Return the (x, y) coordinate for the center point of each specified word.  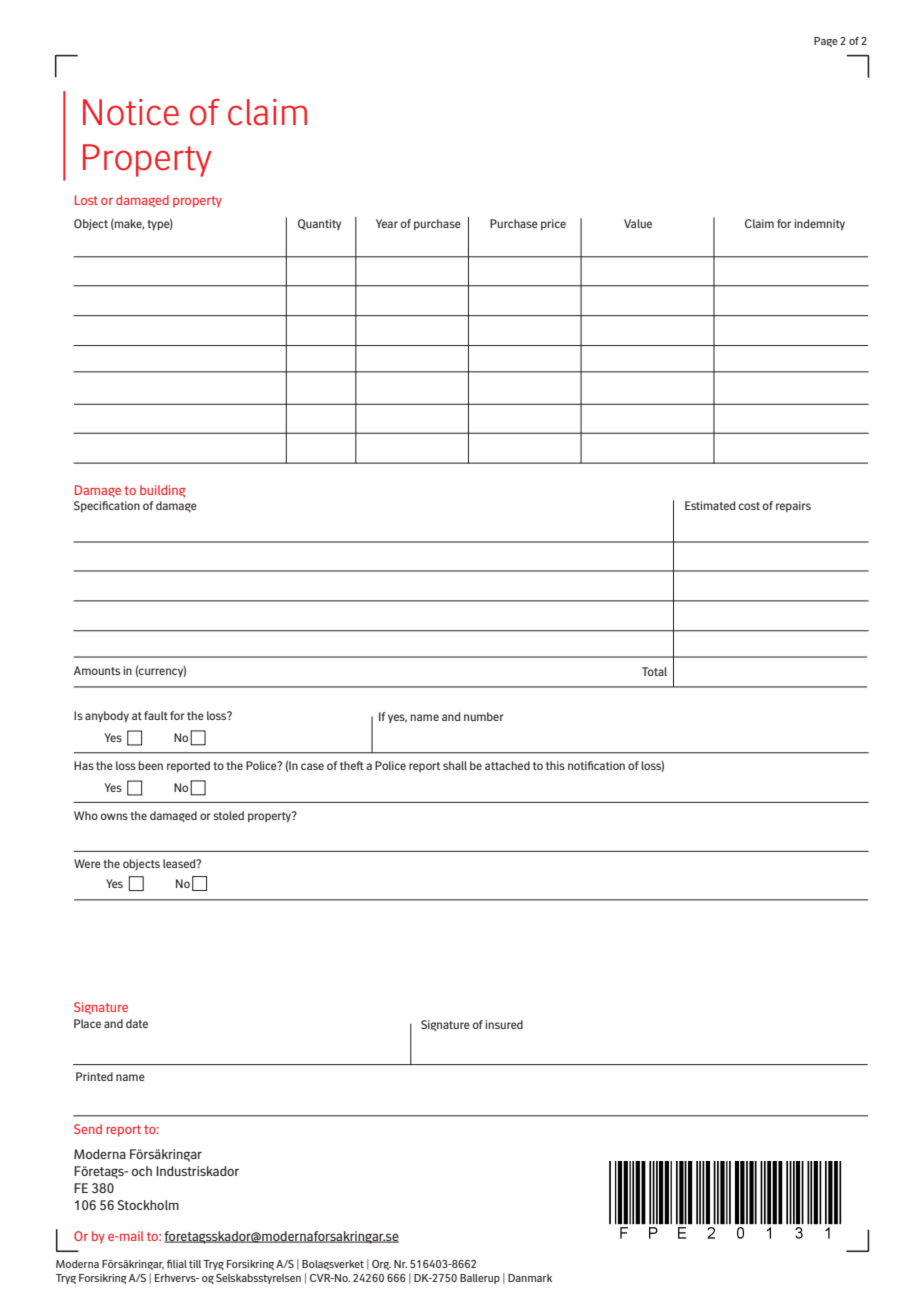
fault (156, 715)
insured (504, 1024)
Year (387, 223)
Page (826, 42)
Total (654, 671)
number (484, 716)
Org (381, 1265)
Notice (131, 112)
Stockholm (148, 1205)
